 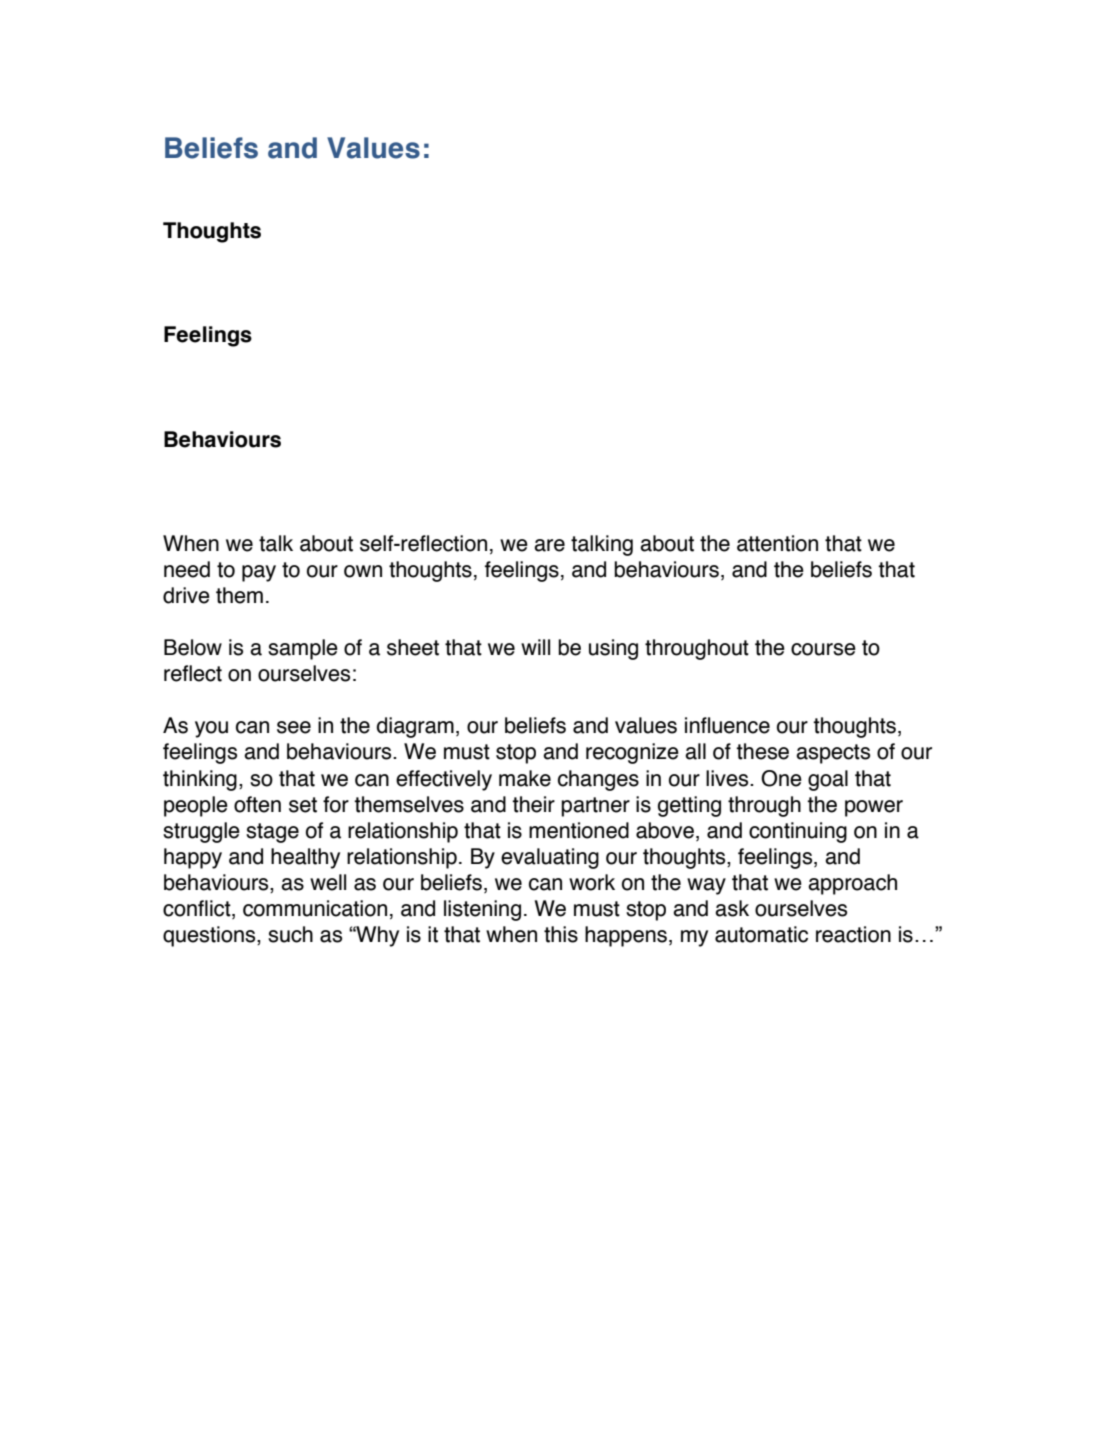 What do you see at coordinates (798, 832) in the screenshot?
I see `continuing` at bounding box center [798, 832].
